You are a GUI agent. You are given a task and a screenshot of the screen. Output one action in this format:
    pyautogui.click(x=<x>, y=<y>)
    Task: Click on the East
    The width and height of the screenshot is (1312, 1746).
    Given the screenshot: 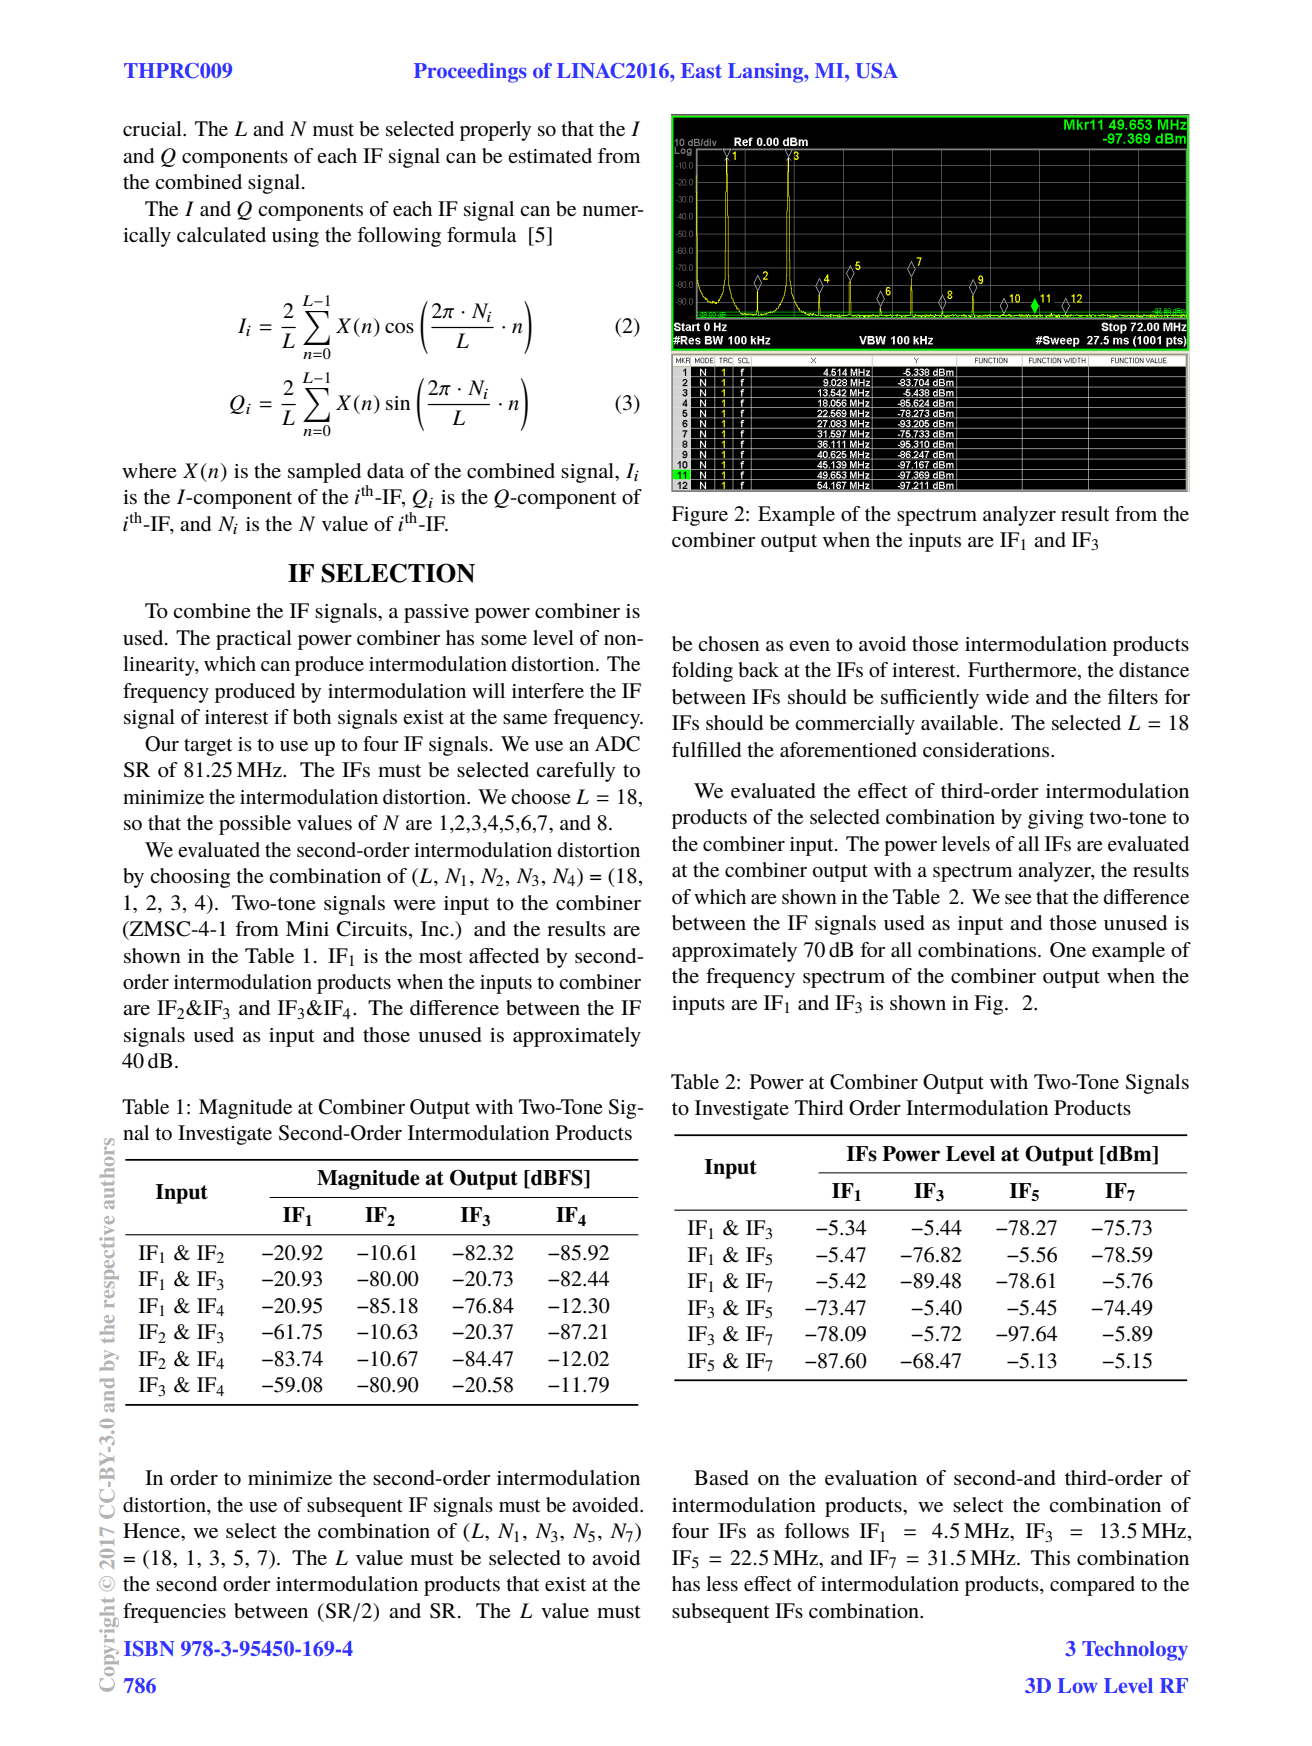 What is the action you would take?
    pyautogui.click(x=701, y=70)
